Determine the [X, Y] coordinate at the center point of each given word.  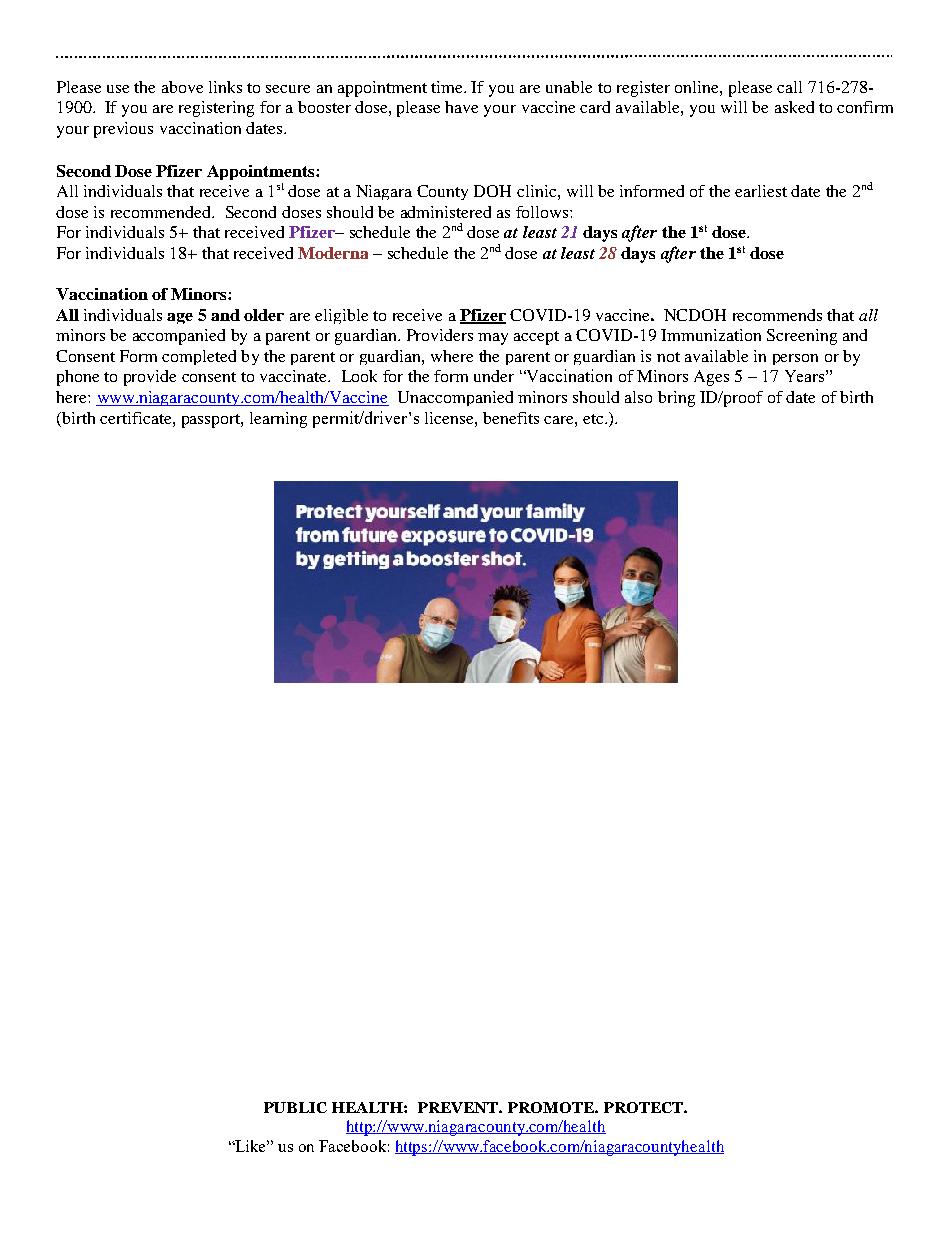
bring [676, 399]
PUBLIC [295, 1107]
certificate [137, 418]
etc [593, 419]
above [182, 87]
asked [794, 107]
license [450, 418]
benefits [511, 418]
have [461, 107]
